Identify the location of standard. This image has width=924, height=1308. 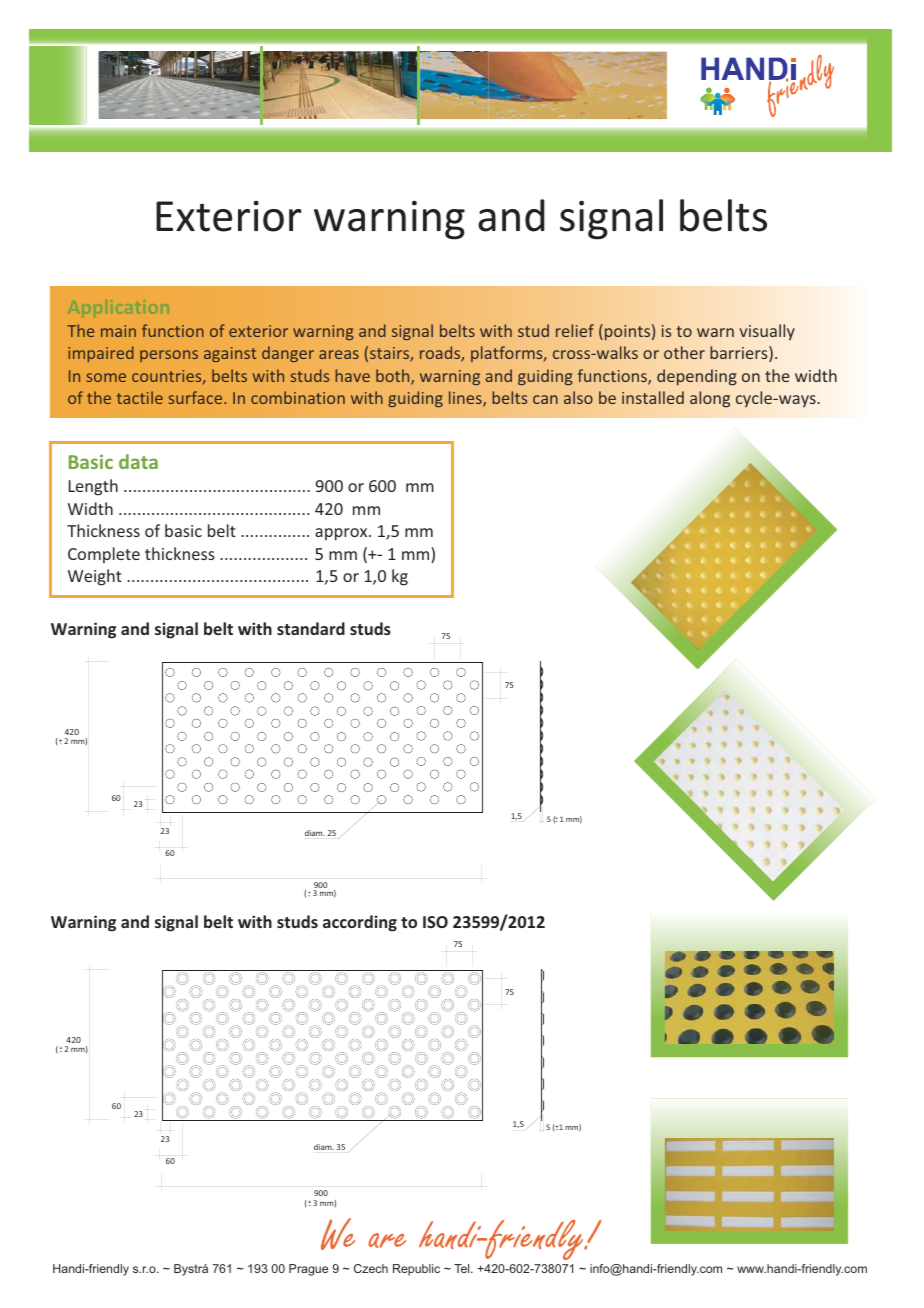
(311, 628).
